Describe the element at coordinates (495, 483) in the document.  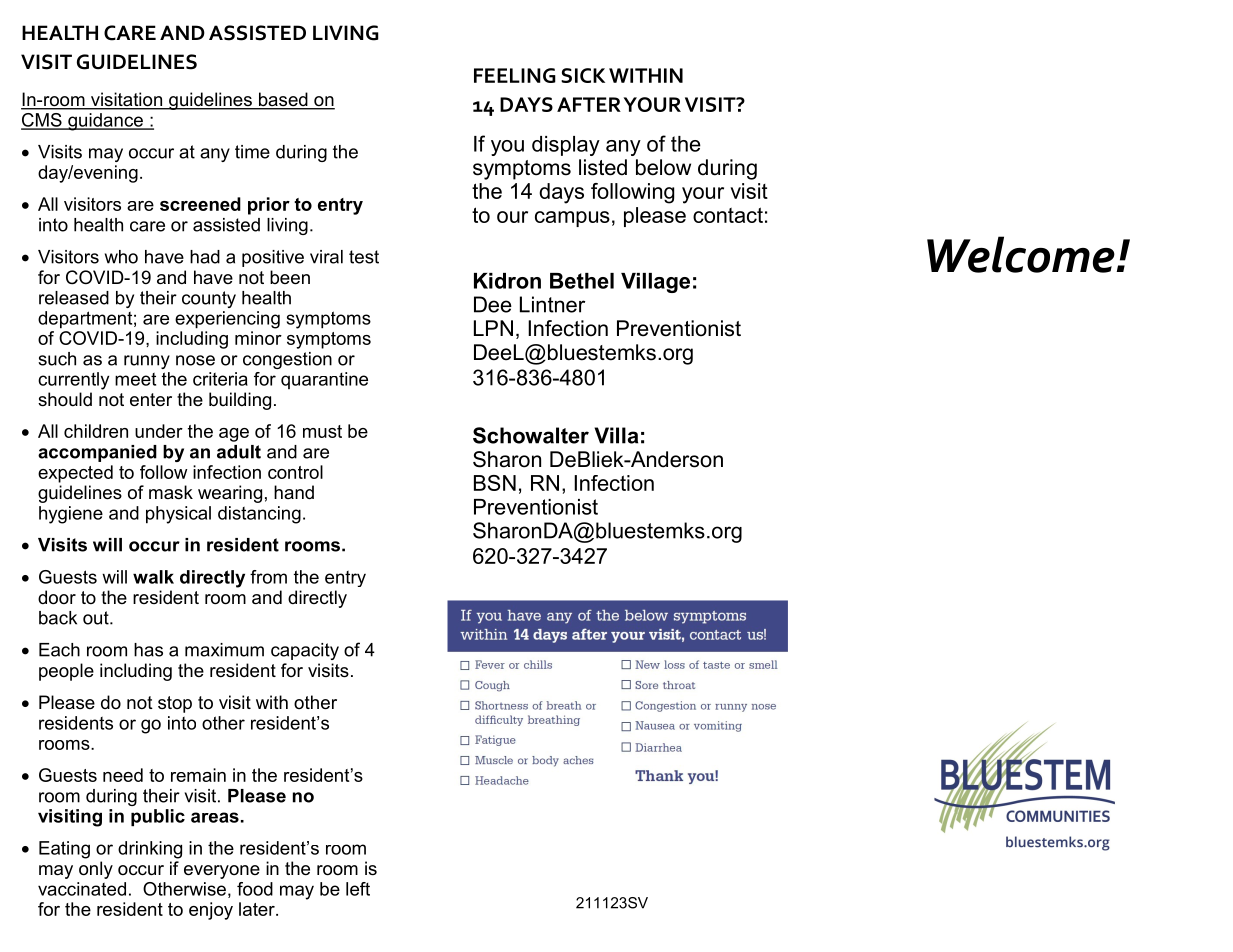
I see `BSN` at that location.
